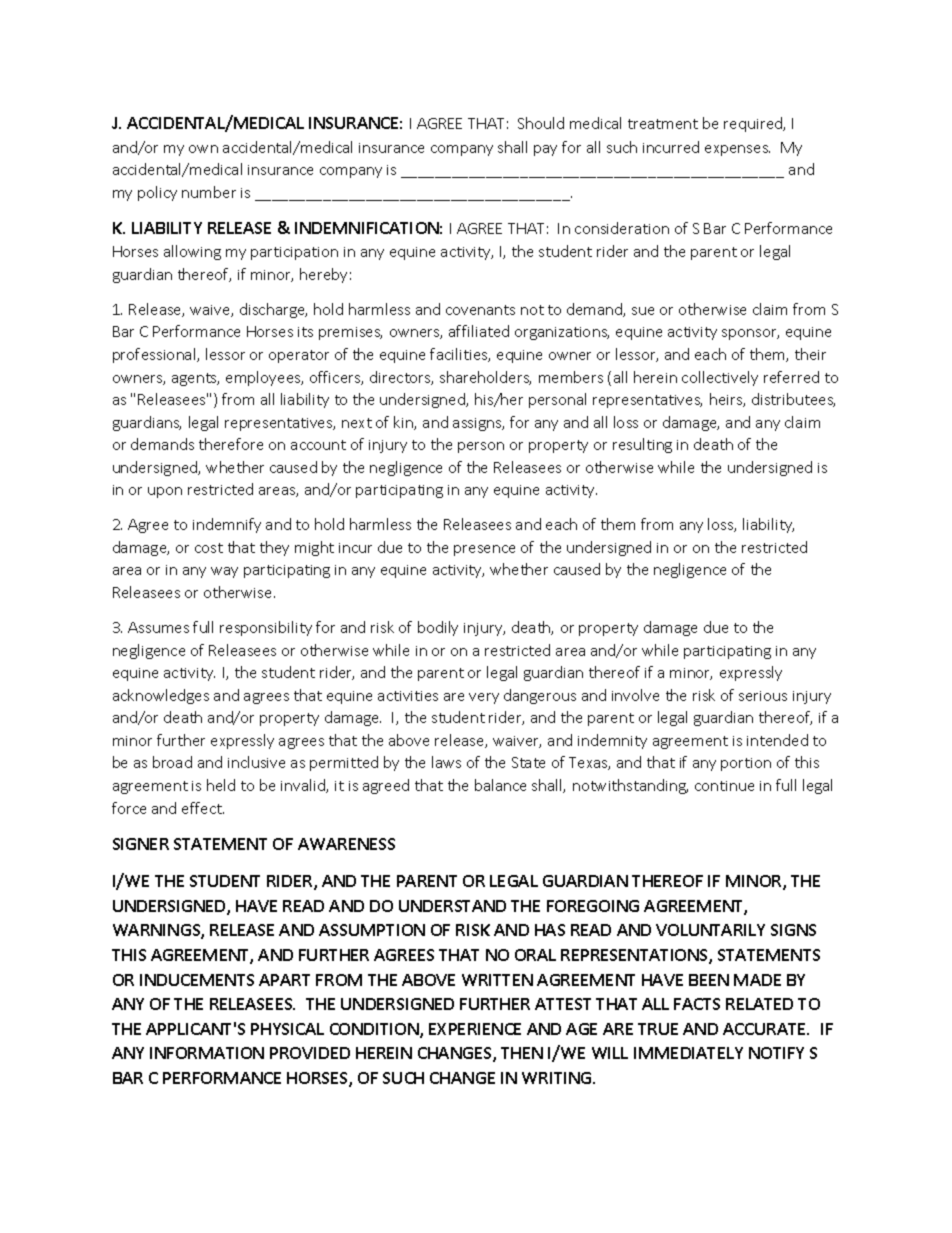  I want to click on INFORMATION, so click(207, 1053).
